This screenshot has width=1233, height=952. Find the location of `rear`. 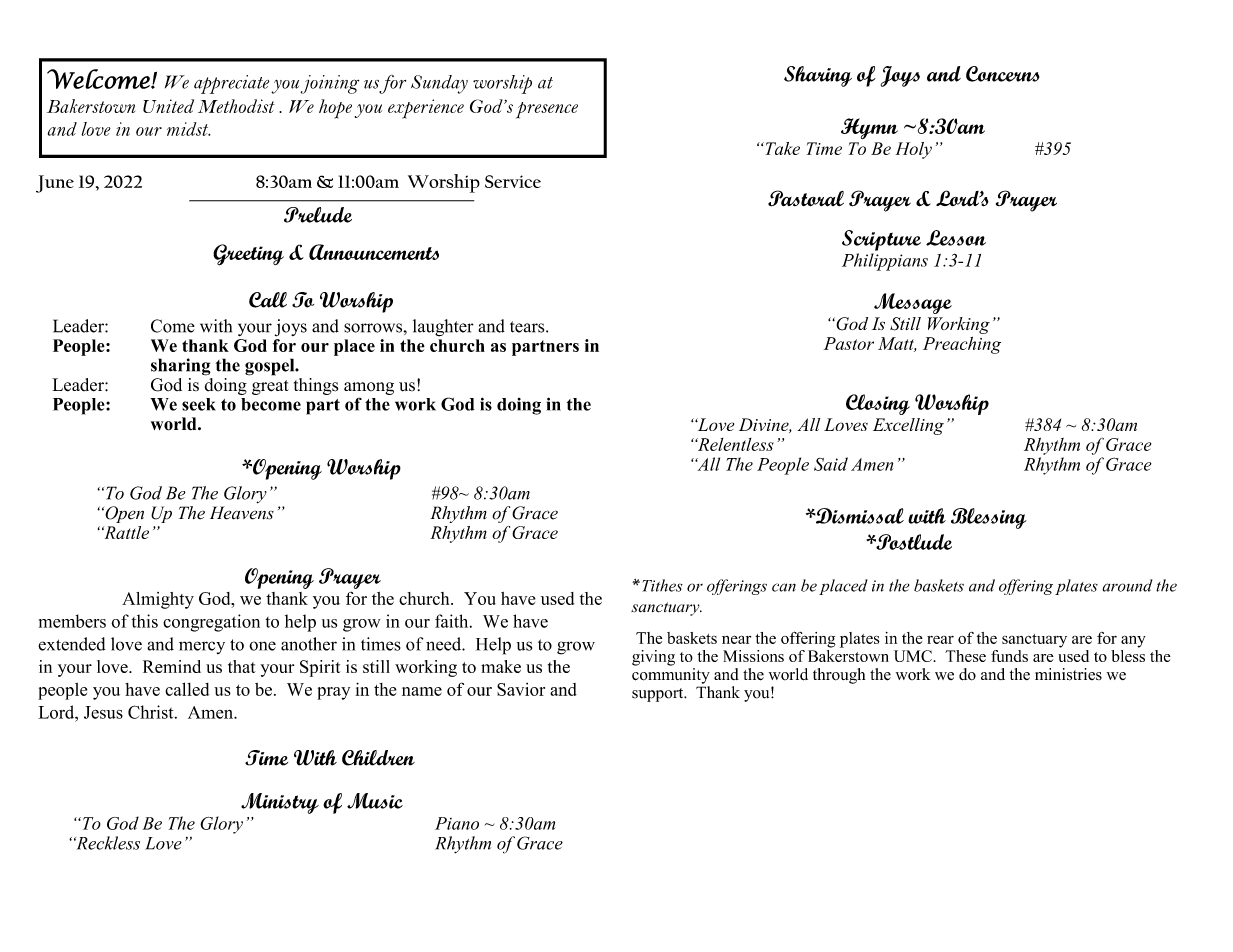

rear is located at coordinates (940, 640).
